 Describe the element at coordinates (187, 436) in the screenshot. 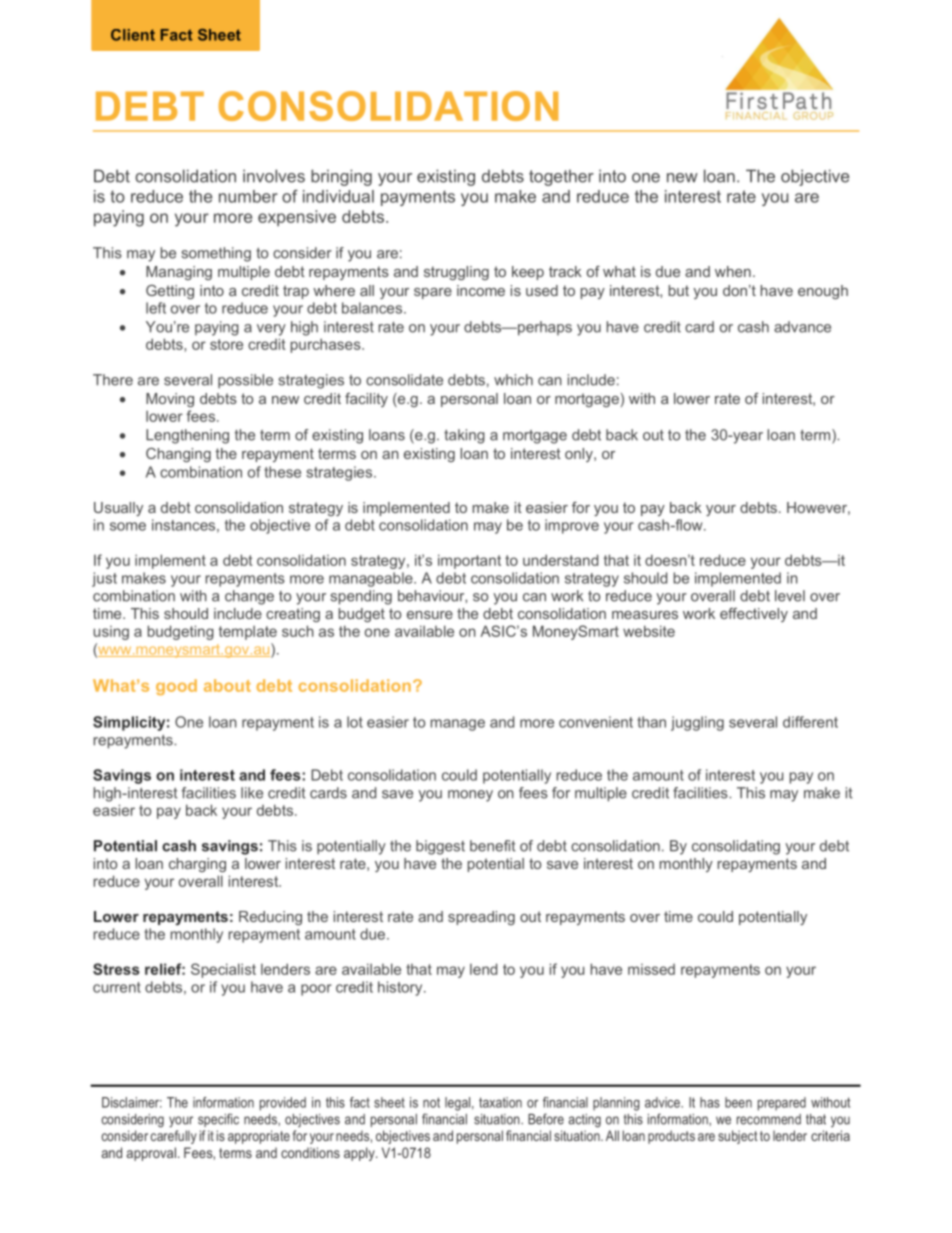

I see `Lengthening` at that location.
